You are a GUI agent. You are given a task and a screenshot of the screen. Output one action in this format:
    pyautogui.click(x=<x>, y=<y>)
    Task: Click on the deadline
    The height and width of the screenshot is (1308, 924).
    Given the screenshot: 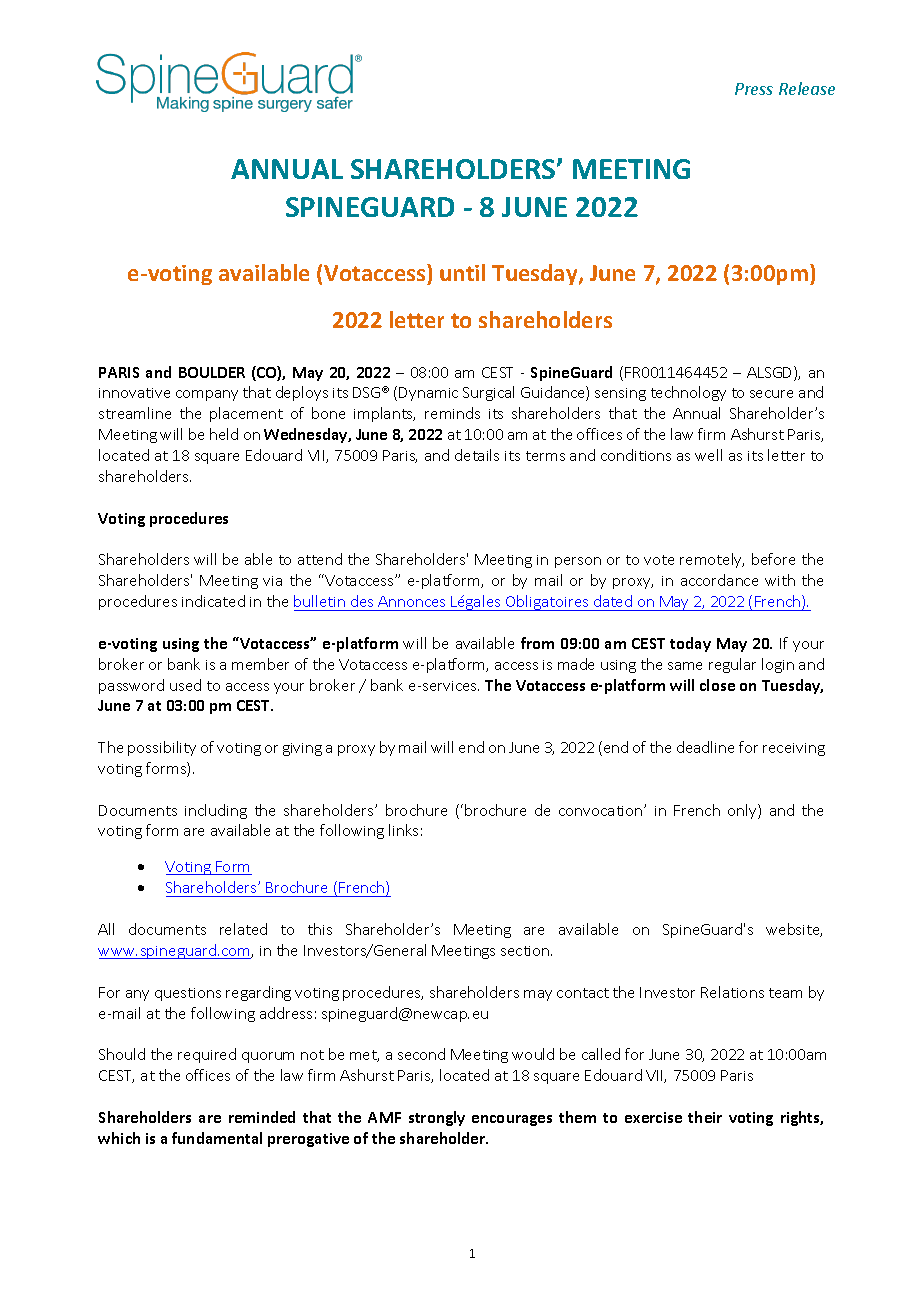 What is the action you would take?
    pyautogui.click(x=705, y=747)
